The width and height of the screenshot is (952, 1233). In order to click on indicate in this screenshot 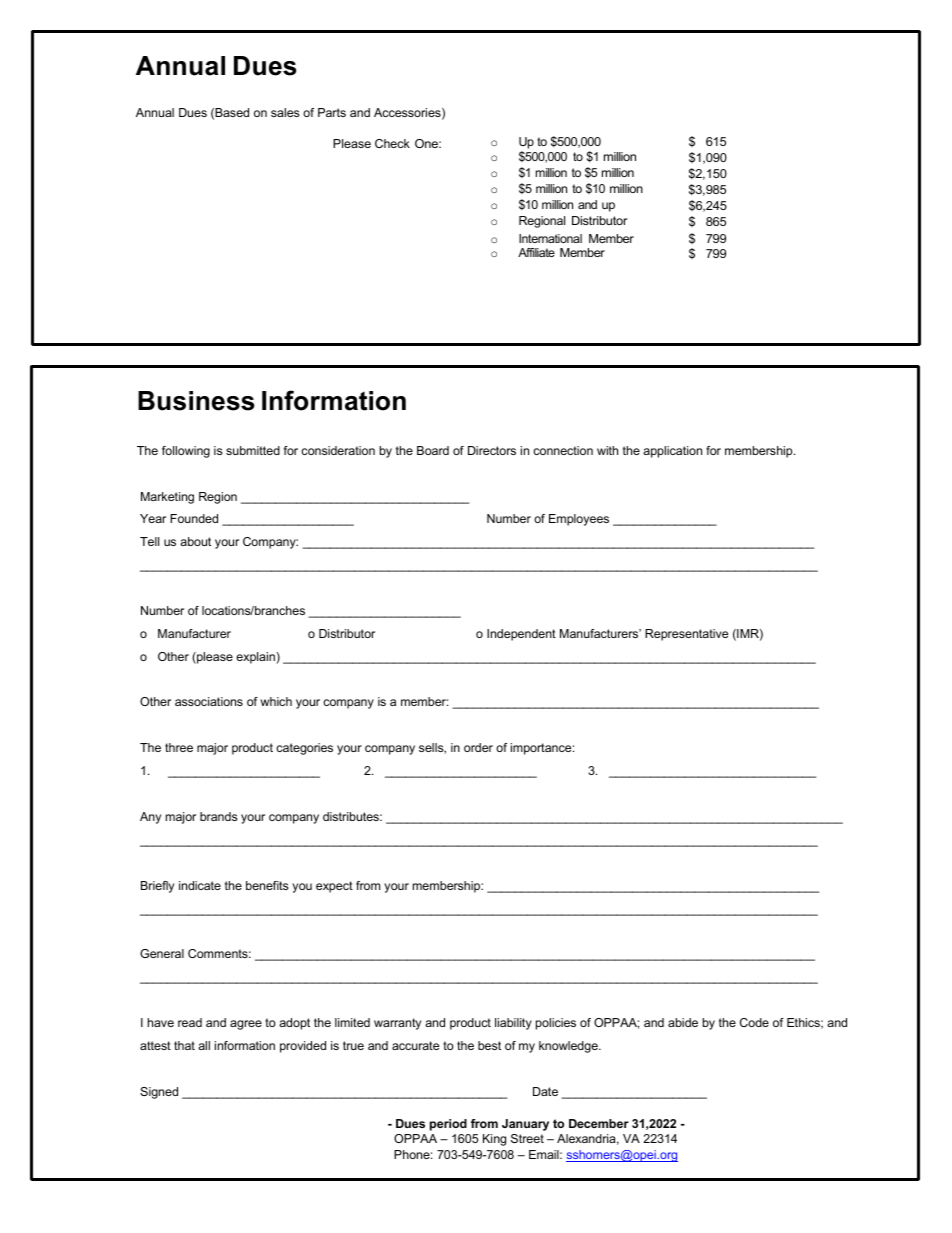, I will do `click(200, 885)`.
